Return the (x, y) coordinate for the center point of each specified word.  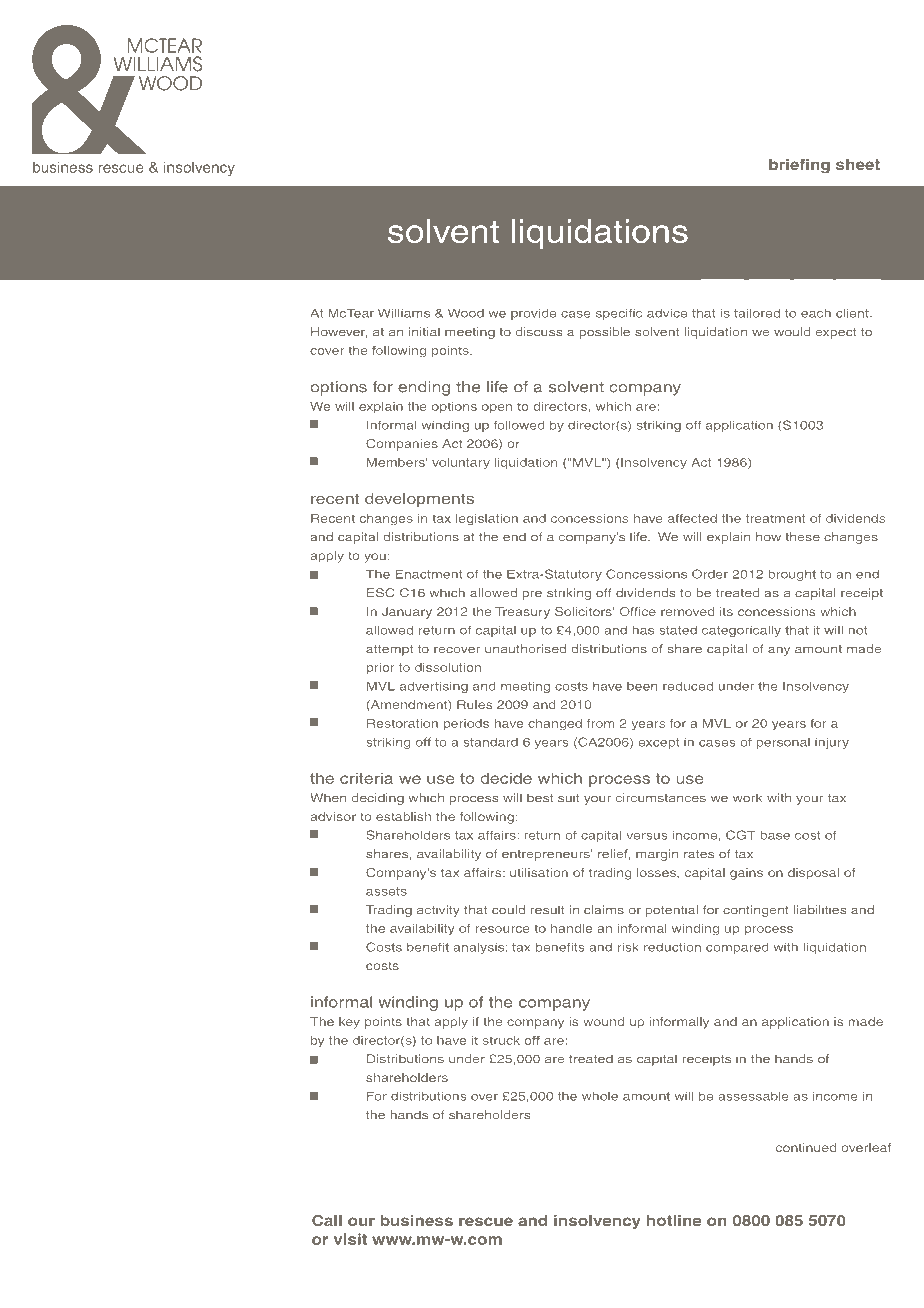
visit (350, 1239)
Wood (466, 313)
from (600, 723)
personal (783, 743)
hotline (674, 1220)
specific (619, 314)
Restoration (402, 723)
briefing (799, 166)
